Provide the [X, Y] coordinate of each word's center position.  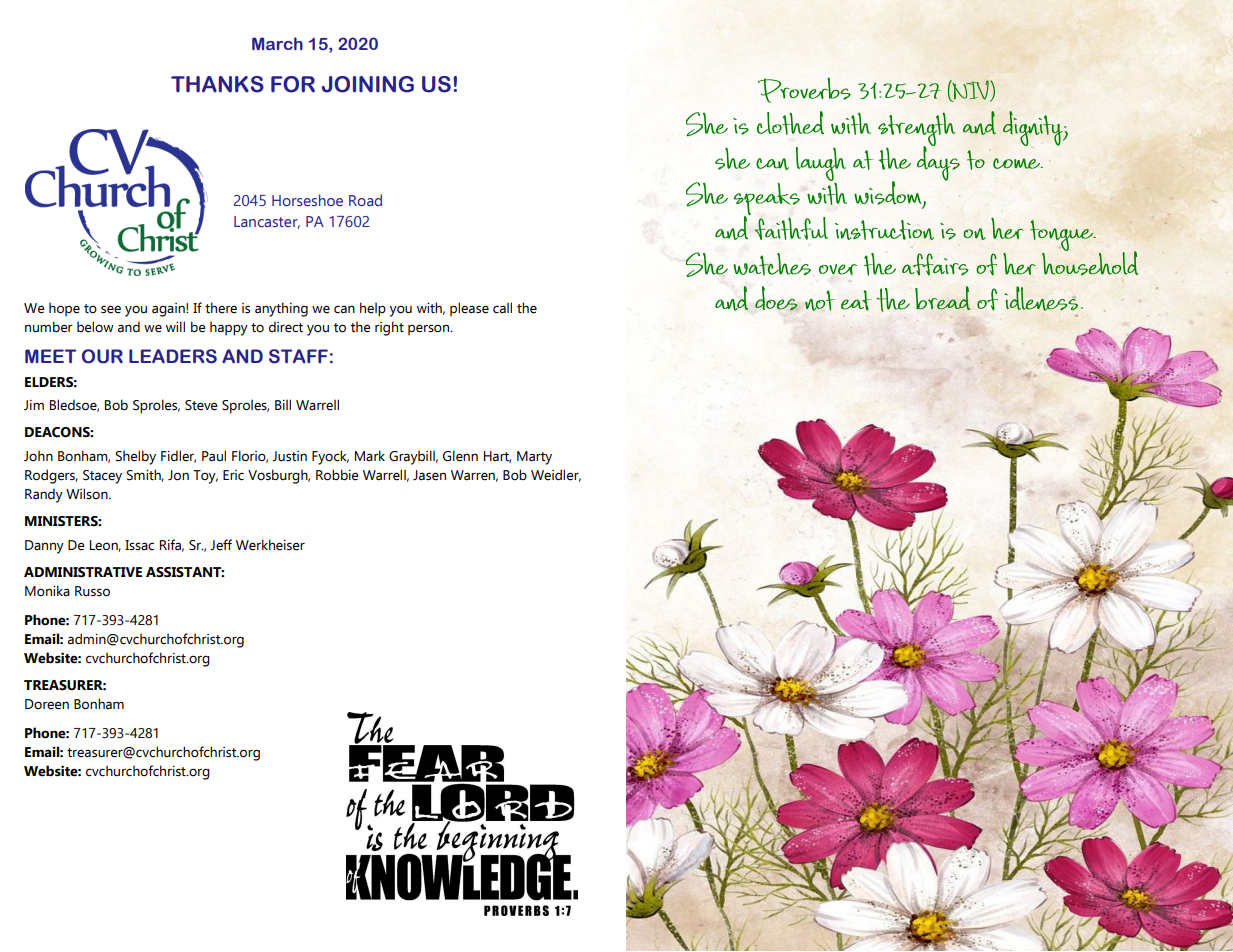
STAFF [298, 356]
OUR [102, 356]
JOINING [368, 84]
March [277, 43]
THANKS [217, 84]
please [469, 309]
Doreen [47, 704]
